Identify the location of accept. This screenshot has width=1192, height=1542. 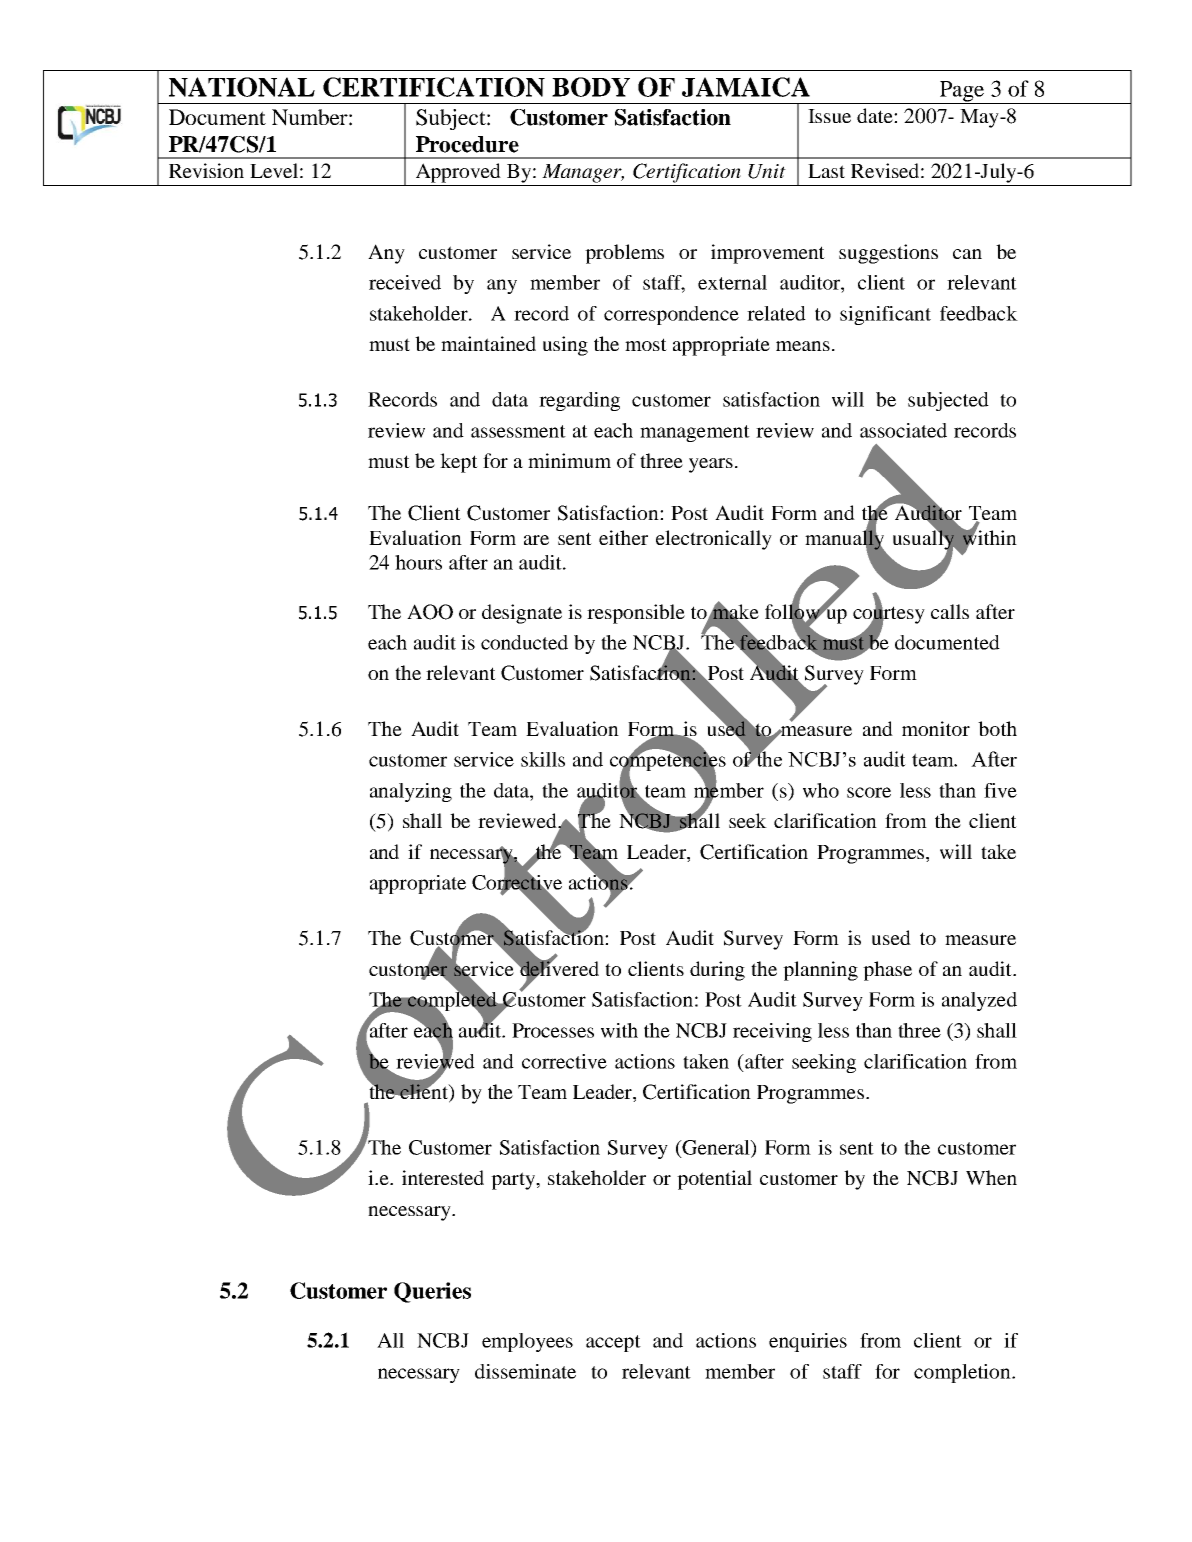
(613, 1343).
